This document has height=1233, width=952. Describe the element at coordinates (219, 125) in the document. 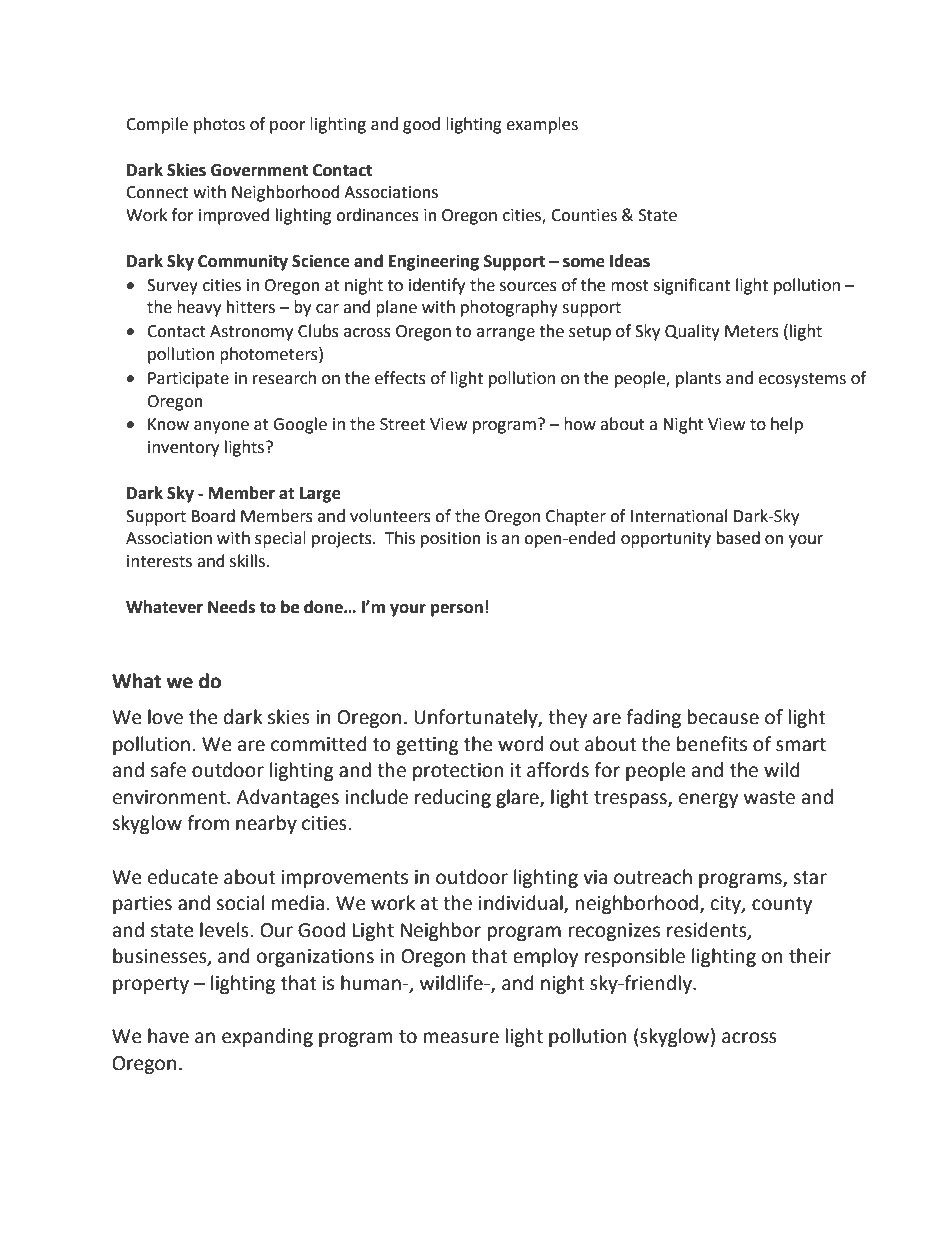

I see `photos` at that location.
